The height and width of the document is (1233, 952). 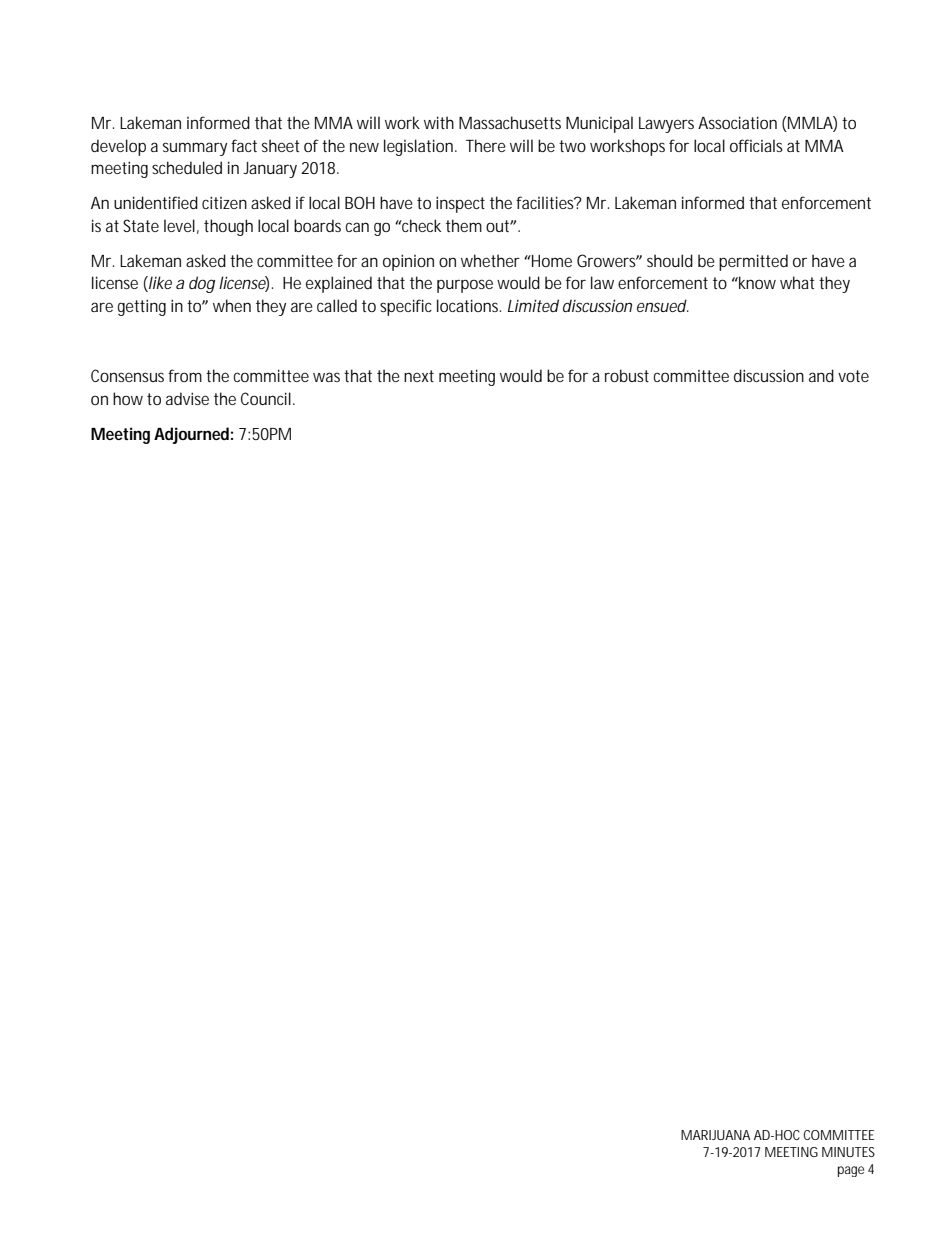 I want to click on MINUTES, so click(x=848, y=1152).
